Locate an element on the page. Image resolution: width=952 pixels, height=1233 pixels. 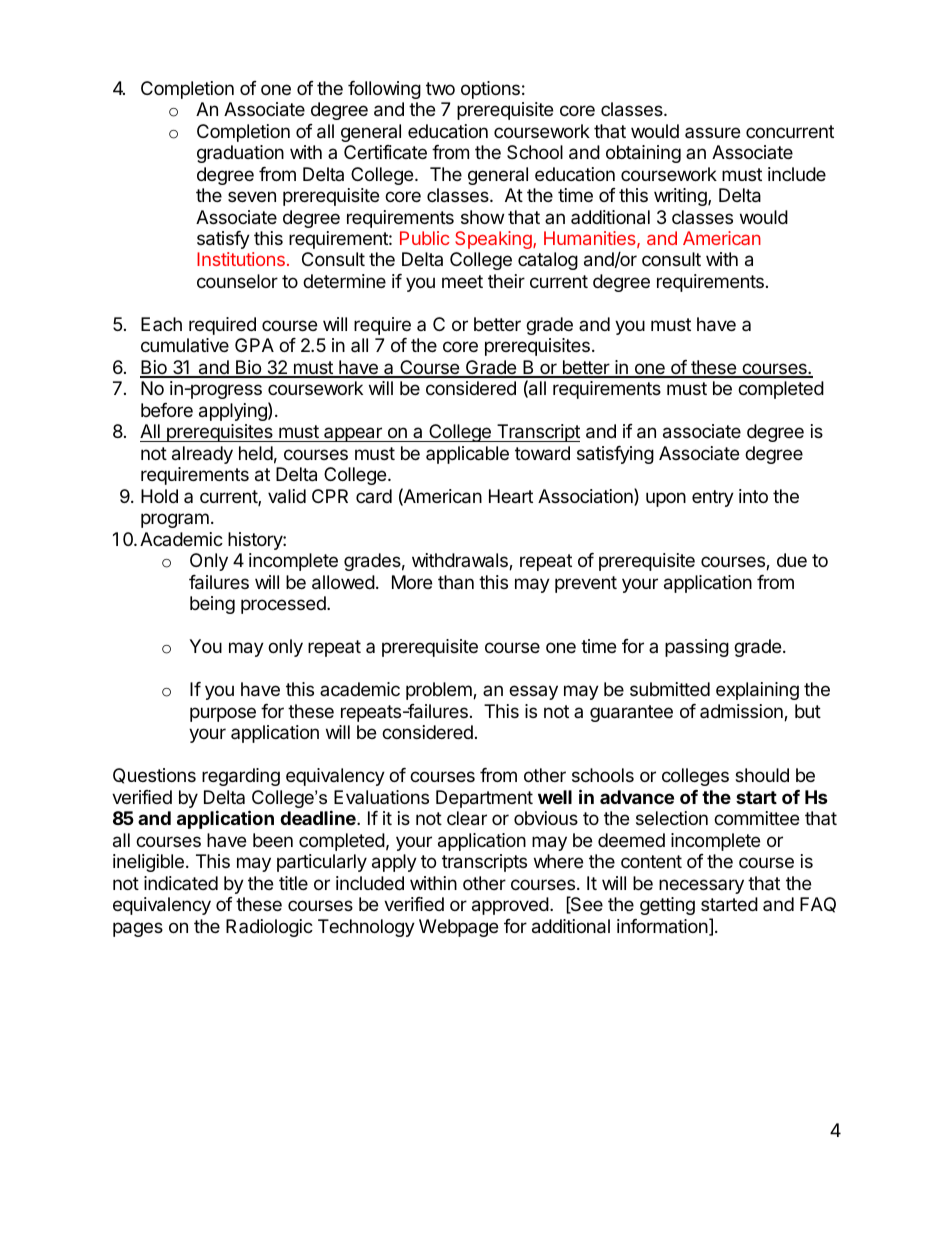
approved is located at coordinates (510, 906).
